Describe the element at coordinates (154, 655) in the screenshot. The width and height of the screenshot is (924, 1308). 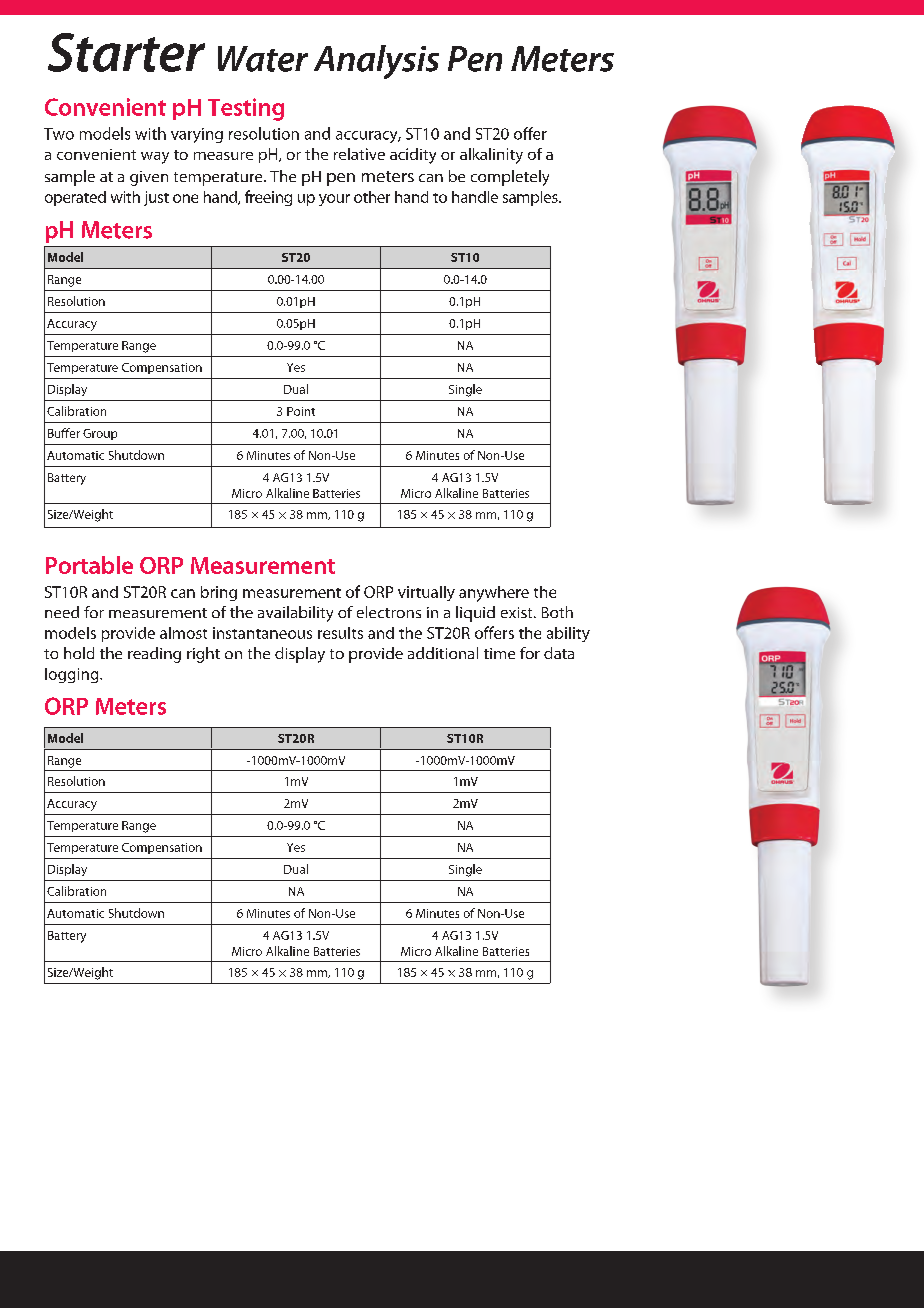
I see `reading` at that location.
